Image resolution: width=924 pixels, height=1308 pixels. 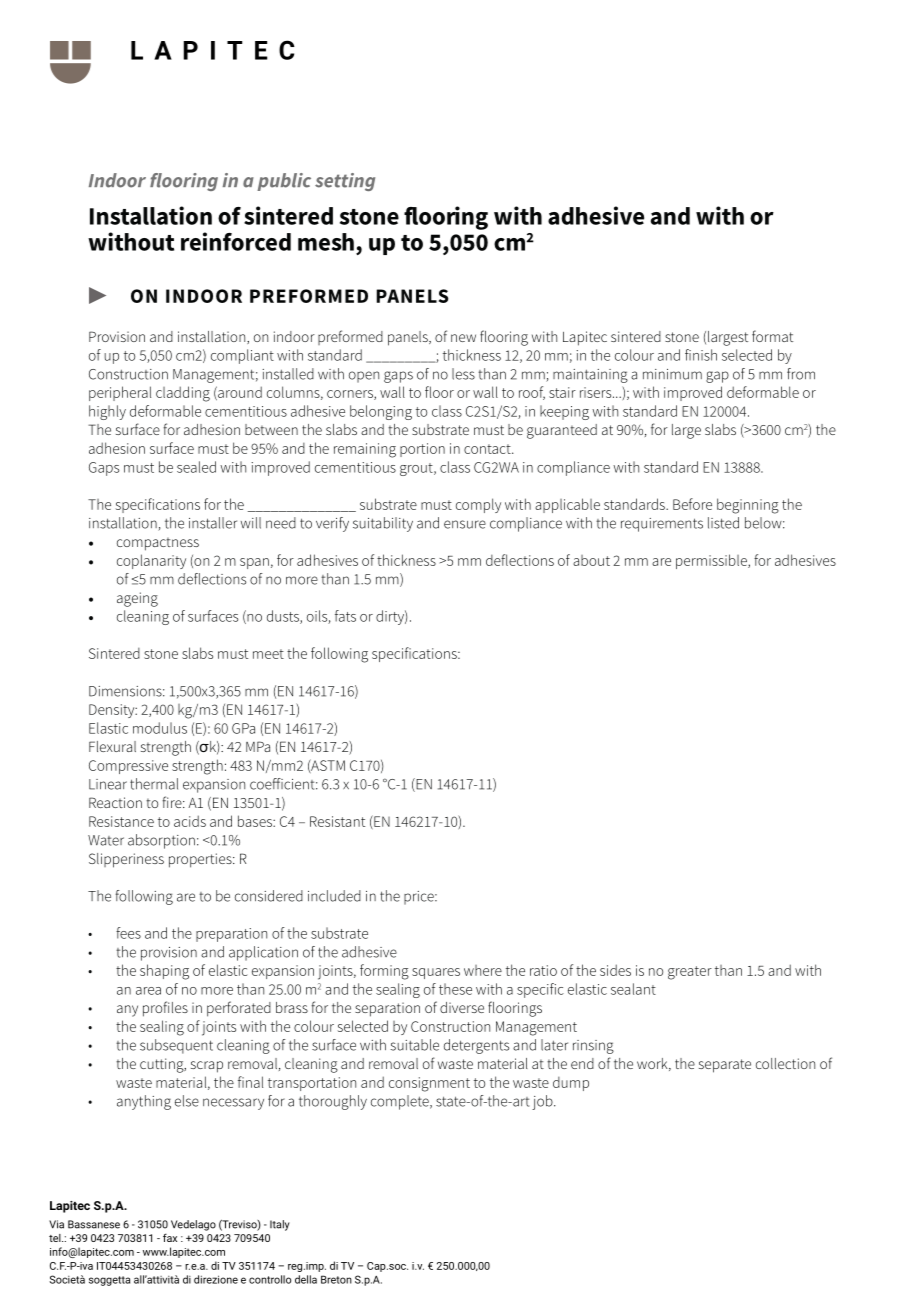 I want to click on format, so click(x=772, y=336).
